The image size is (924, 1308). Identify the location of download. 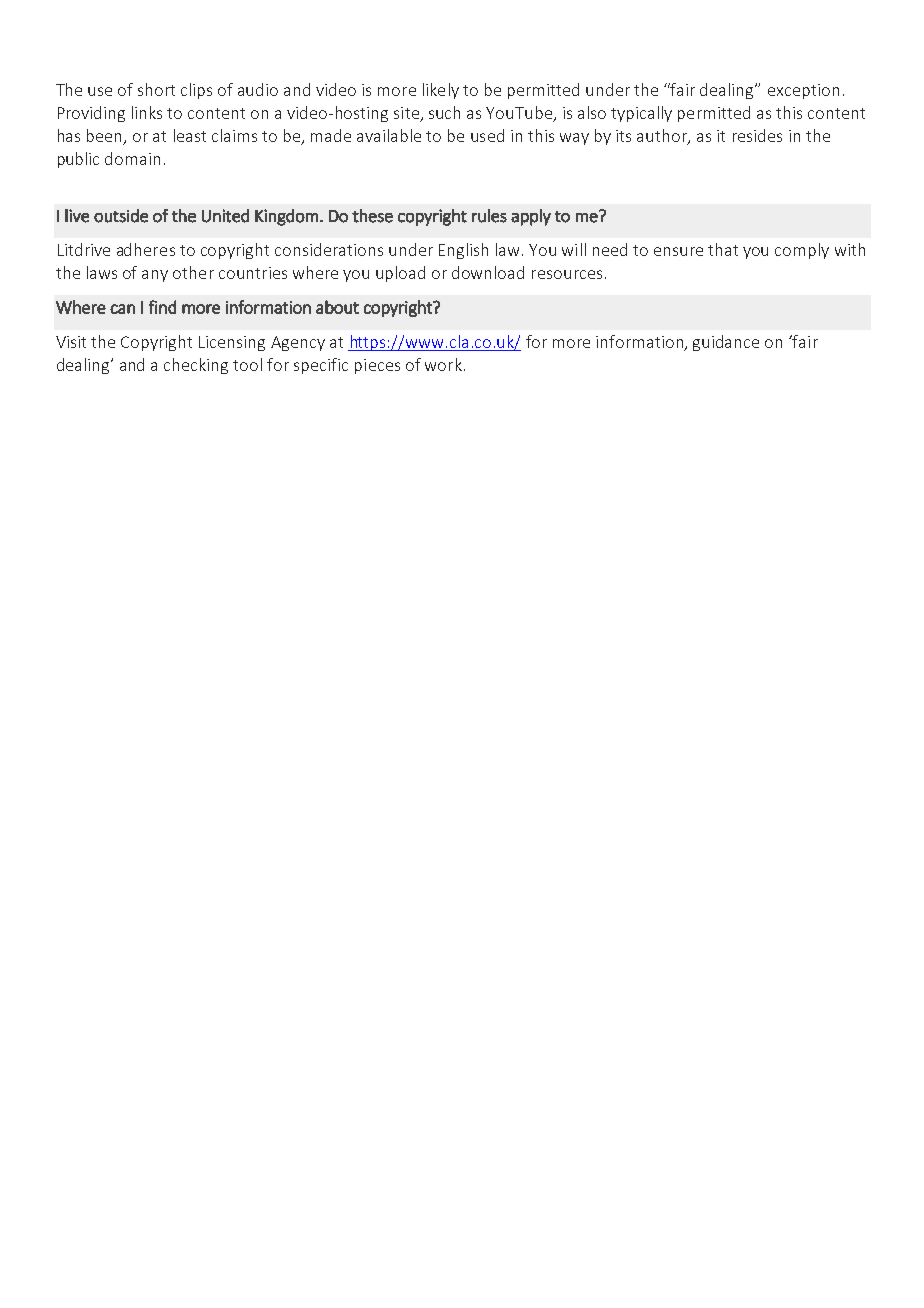
(488, 272).
